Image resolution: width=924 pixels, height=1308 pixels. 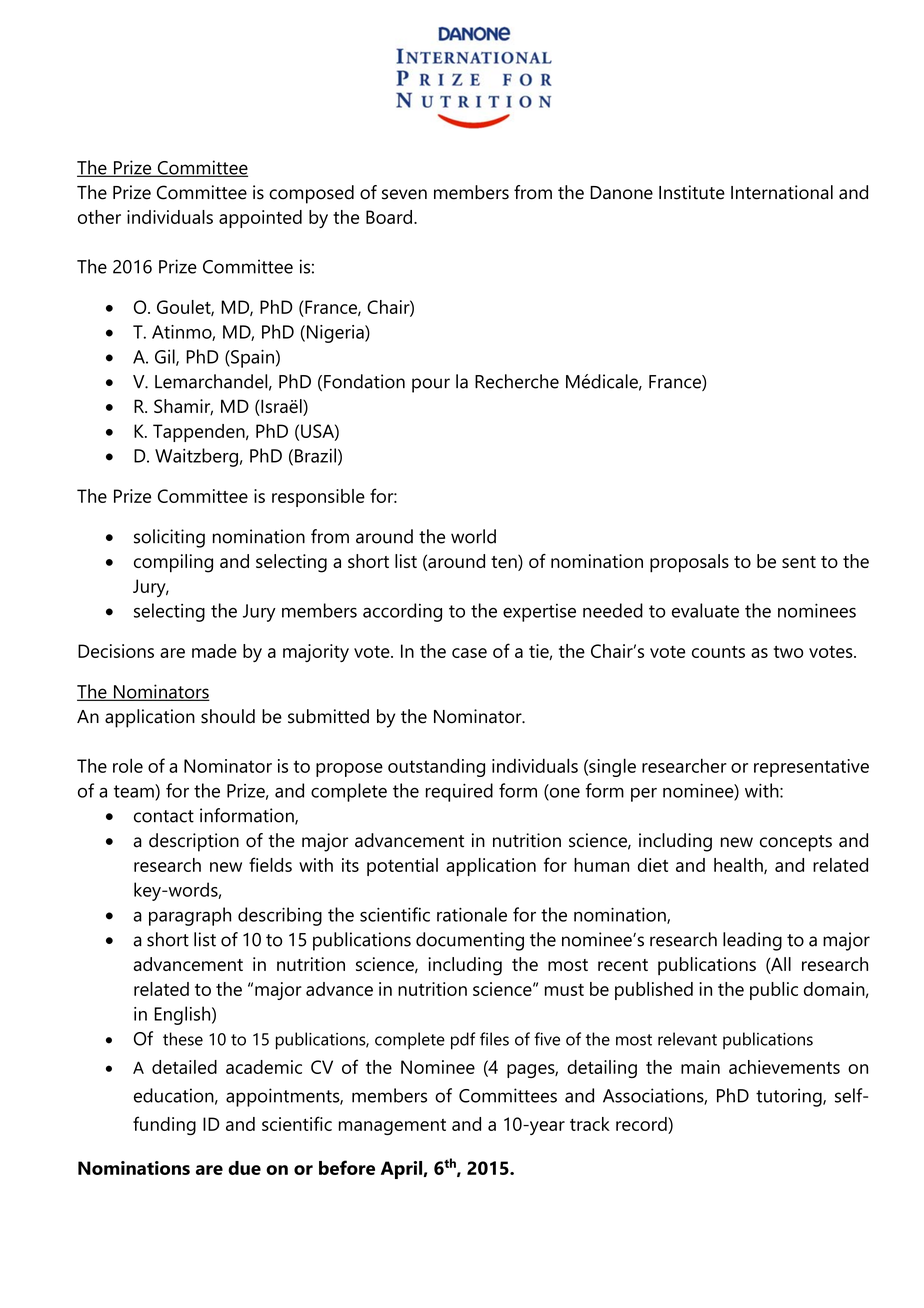 I want to click on seven, so click(x=404, y=194).
